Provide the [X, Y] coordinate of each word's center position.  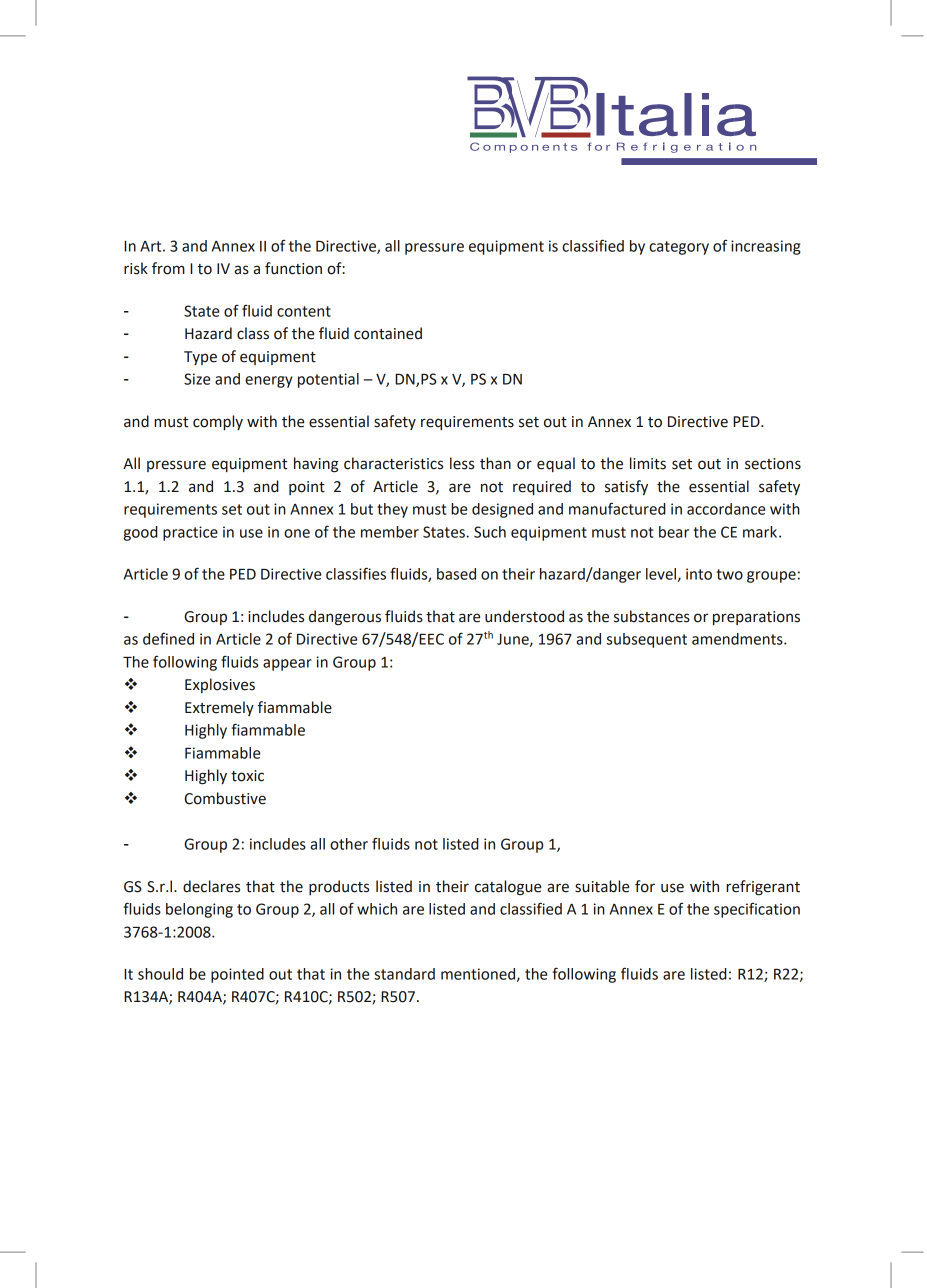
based [456, 574]
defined [168, 638]
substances [652, 616]
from [168, 268]
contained [388, 333]
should [160, 974]
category [679, 248]
